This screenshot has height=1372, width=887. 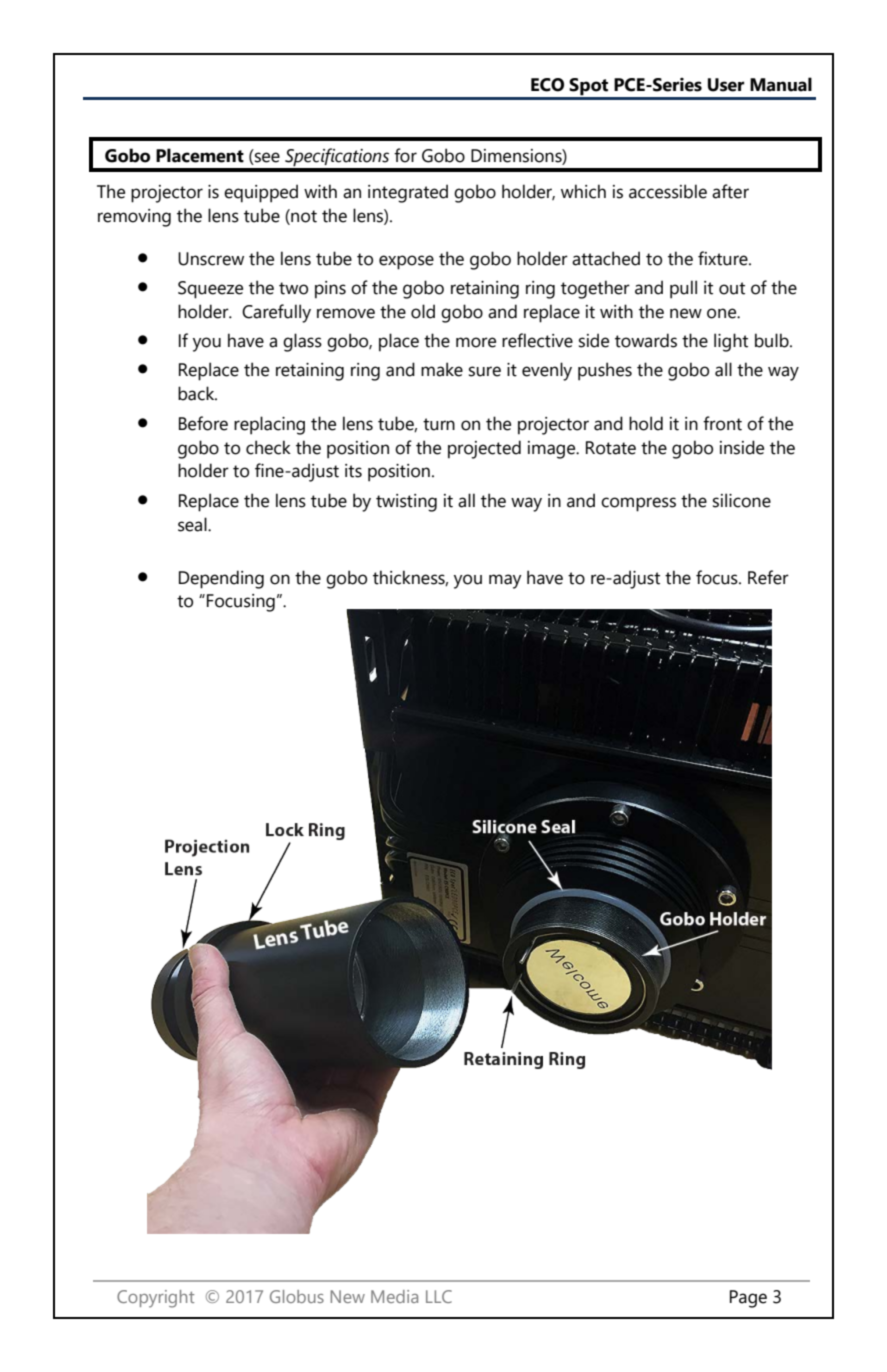 What do you see at coordinates (439, 1296) in the screenshot?
I see `LLC` at bounding box center [439, 1296].
